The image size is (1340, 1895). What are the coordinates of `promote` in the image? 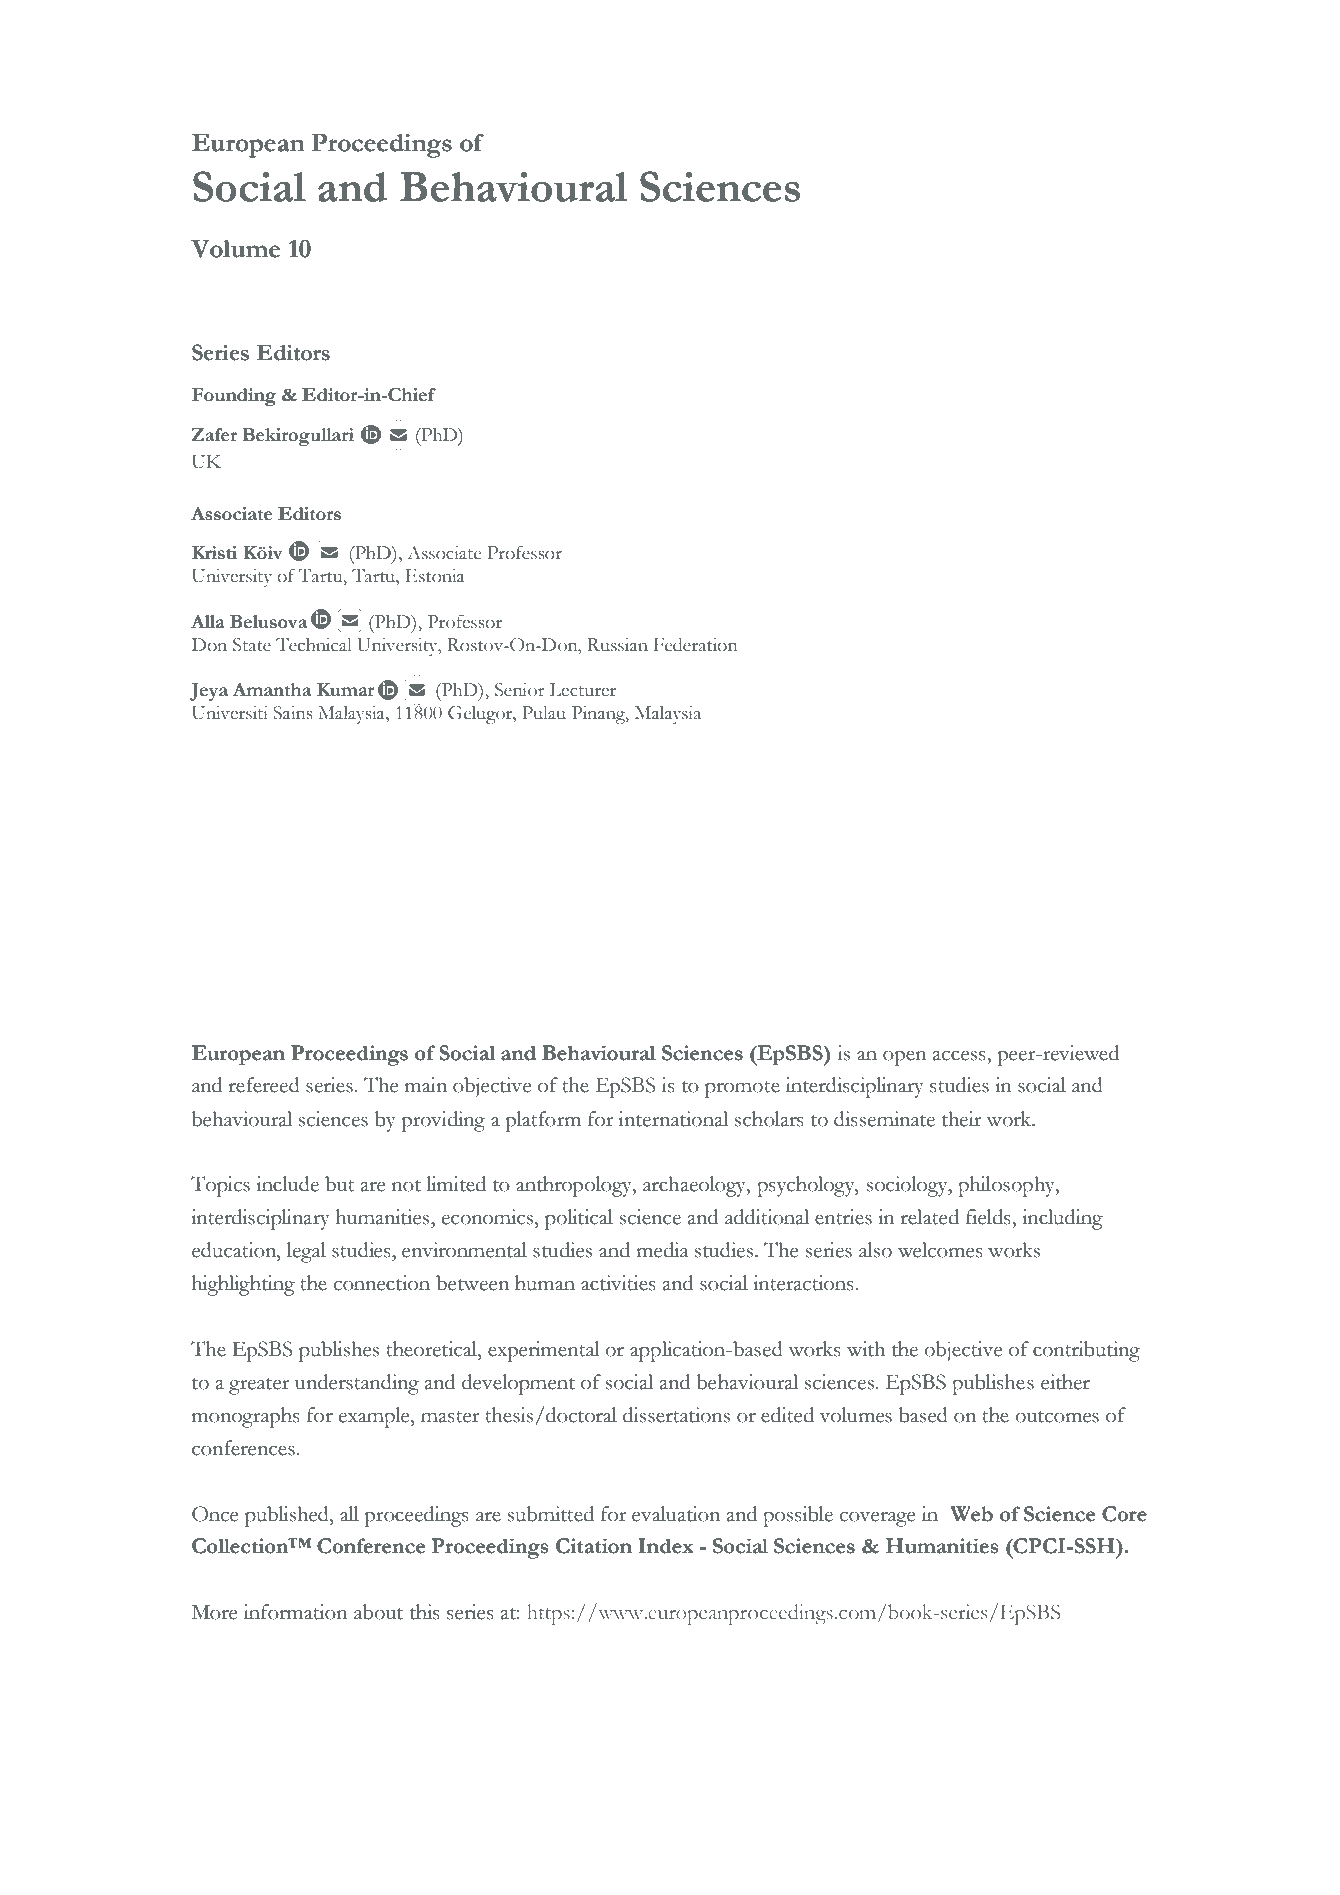 It's located at (742, 1089).
